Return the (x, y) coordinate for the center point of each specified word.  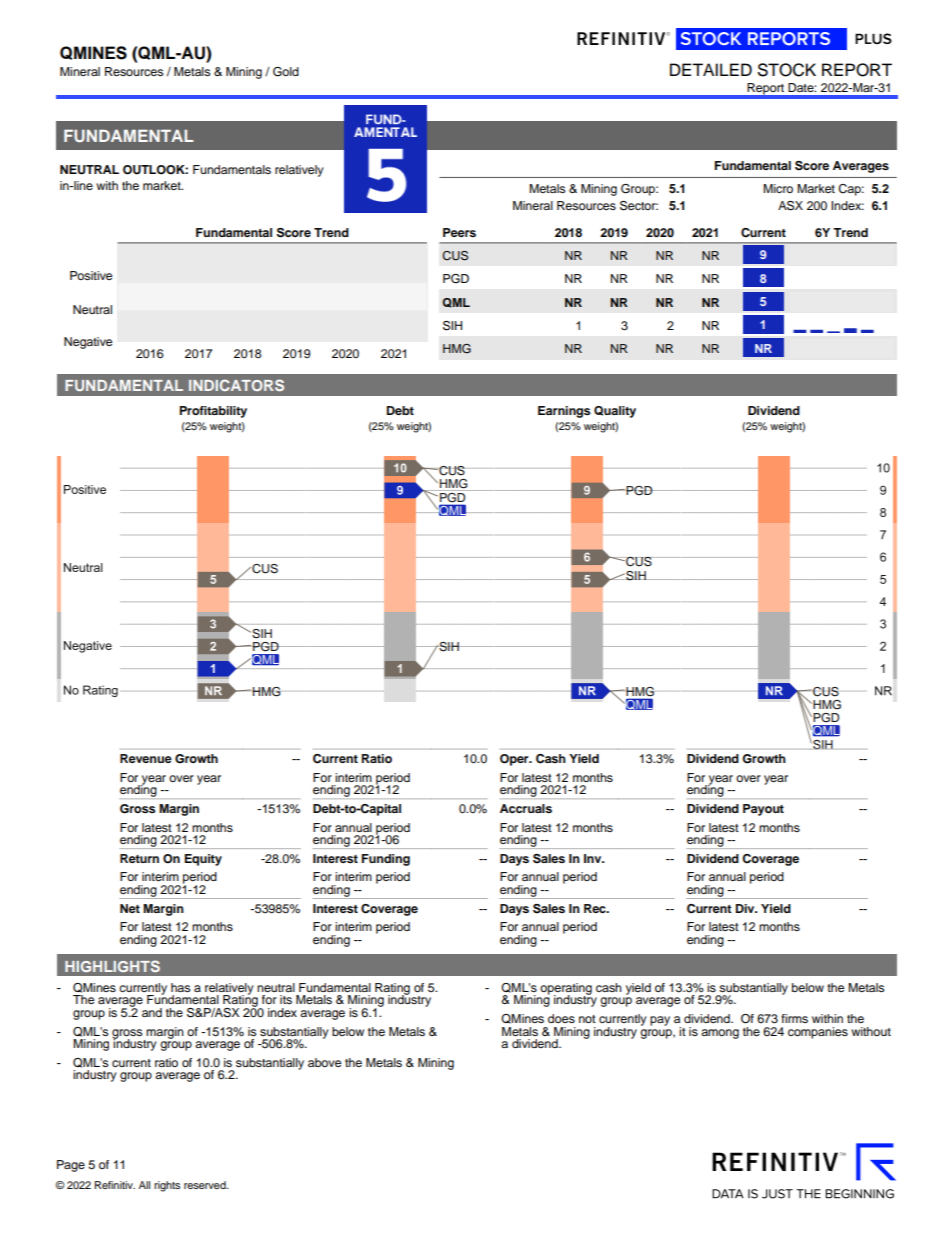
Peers (459, 232)
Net (130, 908)
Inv (594, 858)
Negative (88, 343)
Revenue (146, 758)
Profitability (213, 412)
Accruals (526, 808)
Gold (286, 72)
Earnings (564, 412)
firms (794, 1018)
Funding (386, 860)
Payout (763, 810)
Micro (778, 188)
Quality (615, 412)
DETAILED (711, 69)
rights (167, 1186)
